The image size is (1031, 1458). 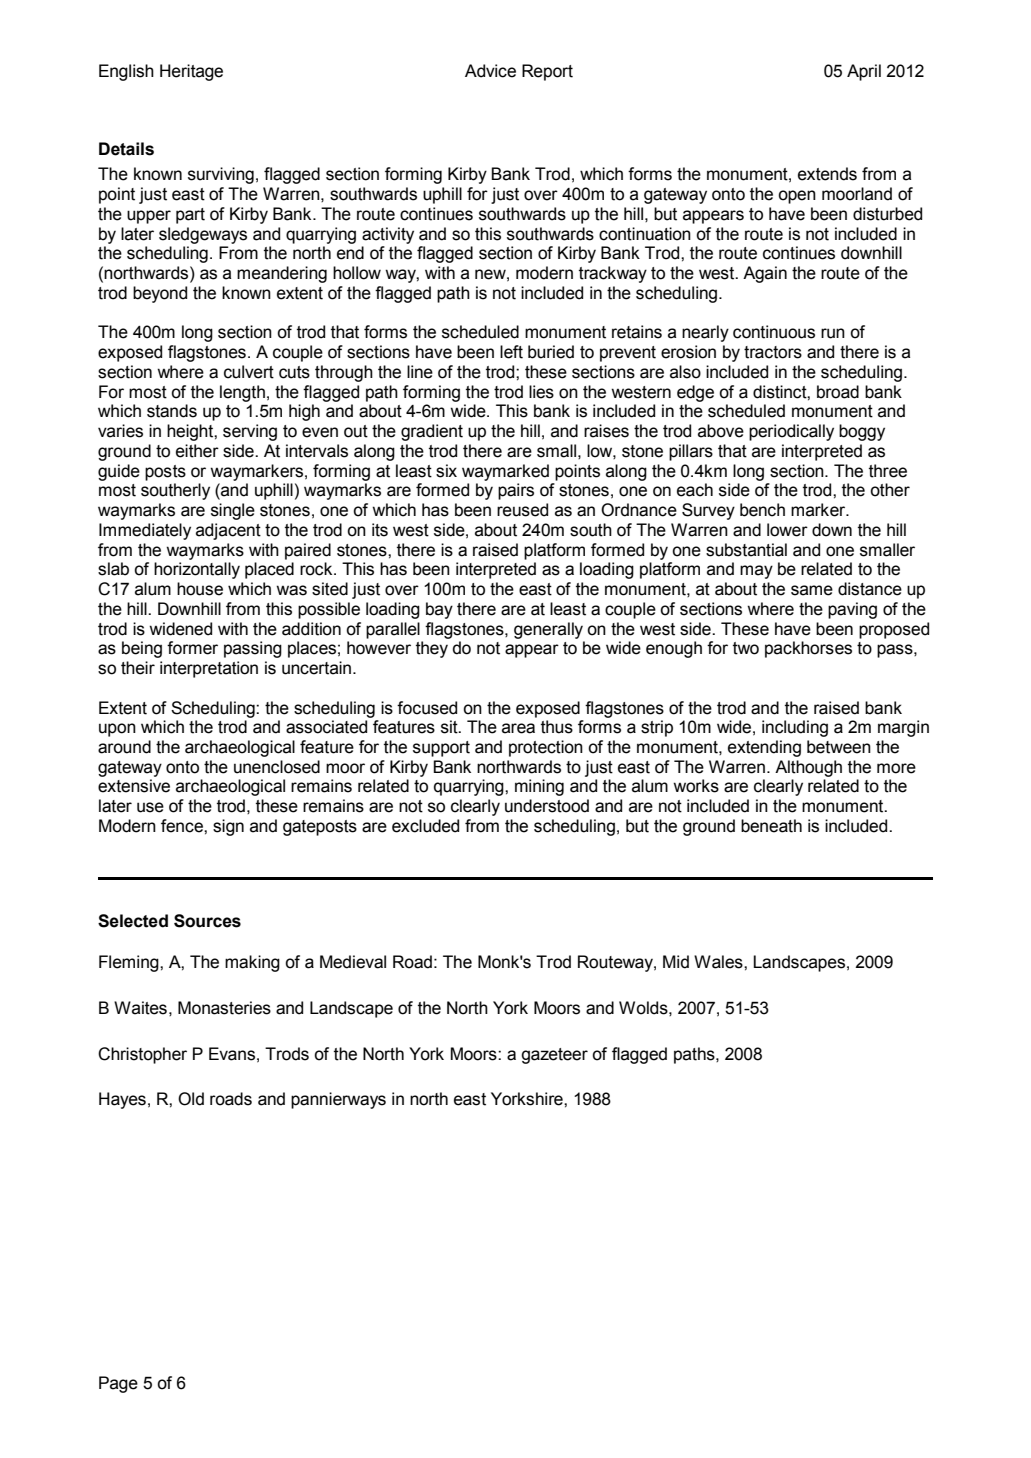 What do you see at coordinates (118, 1384) in the document?
I see `Page` at bounding box center [118, 1384].
